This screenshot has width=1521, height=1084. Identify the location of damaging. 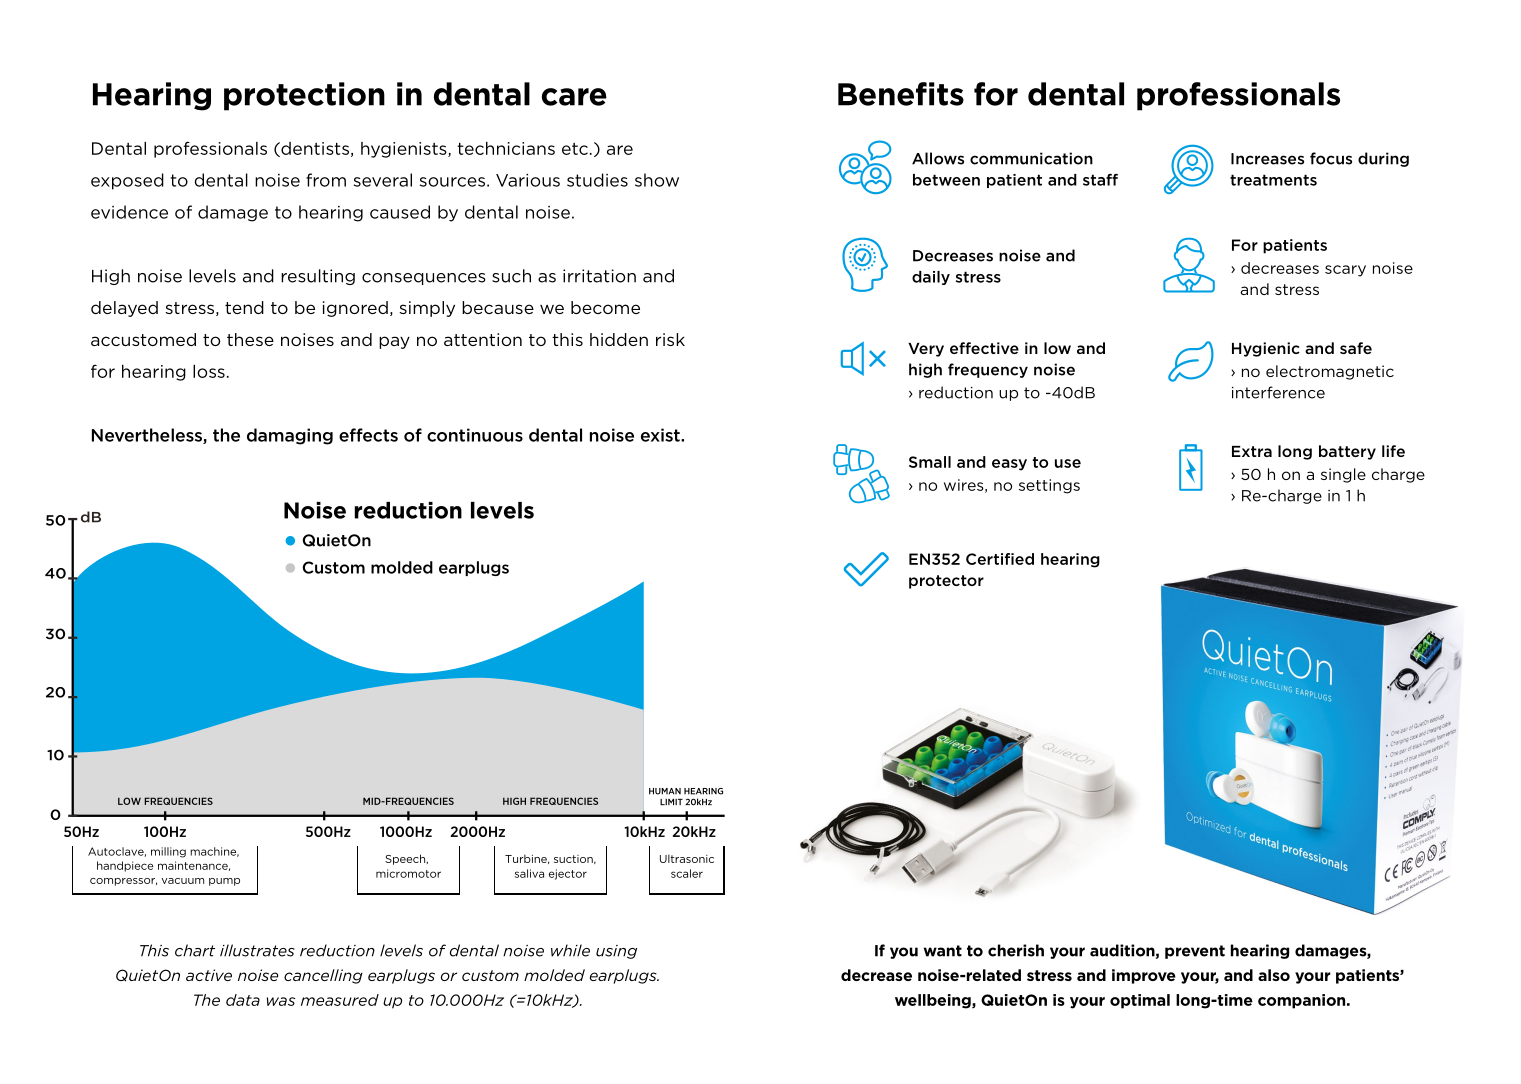
(290, 436).
